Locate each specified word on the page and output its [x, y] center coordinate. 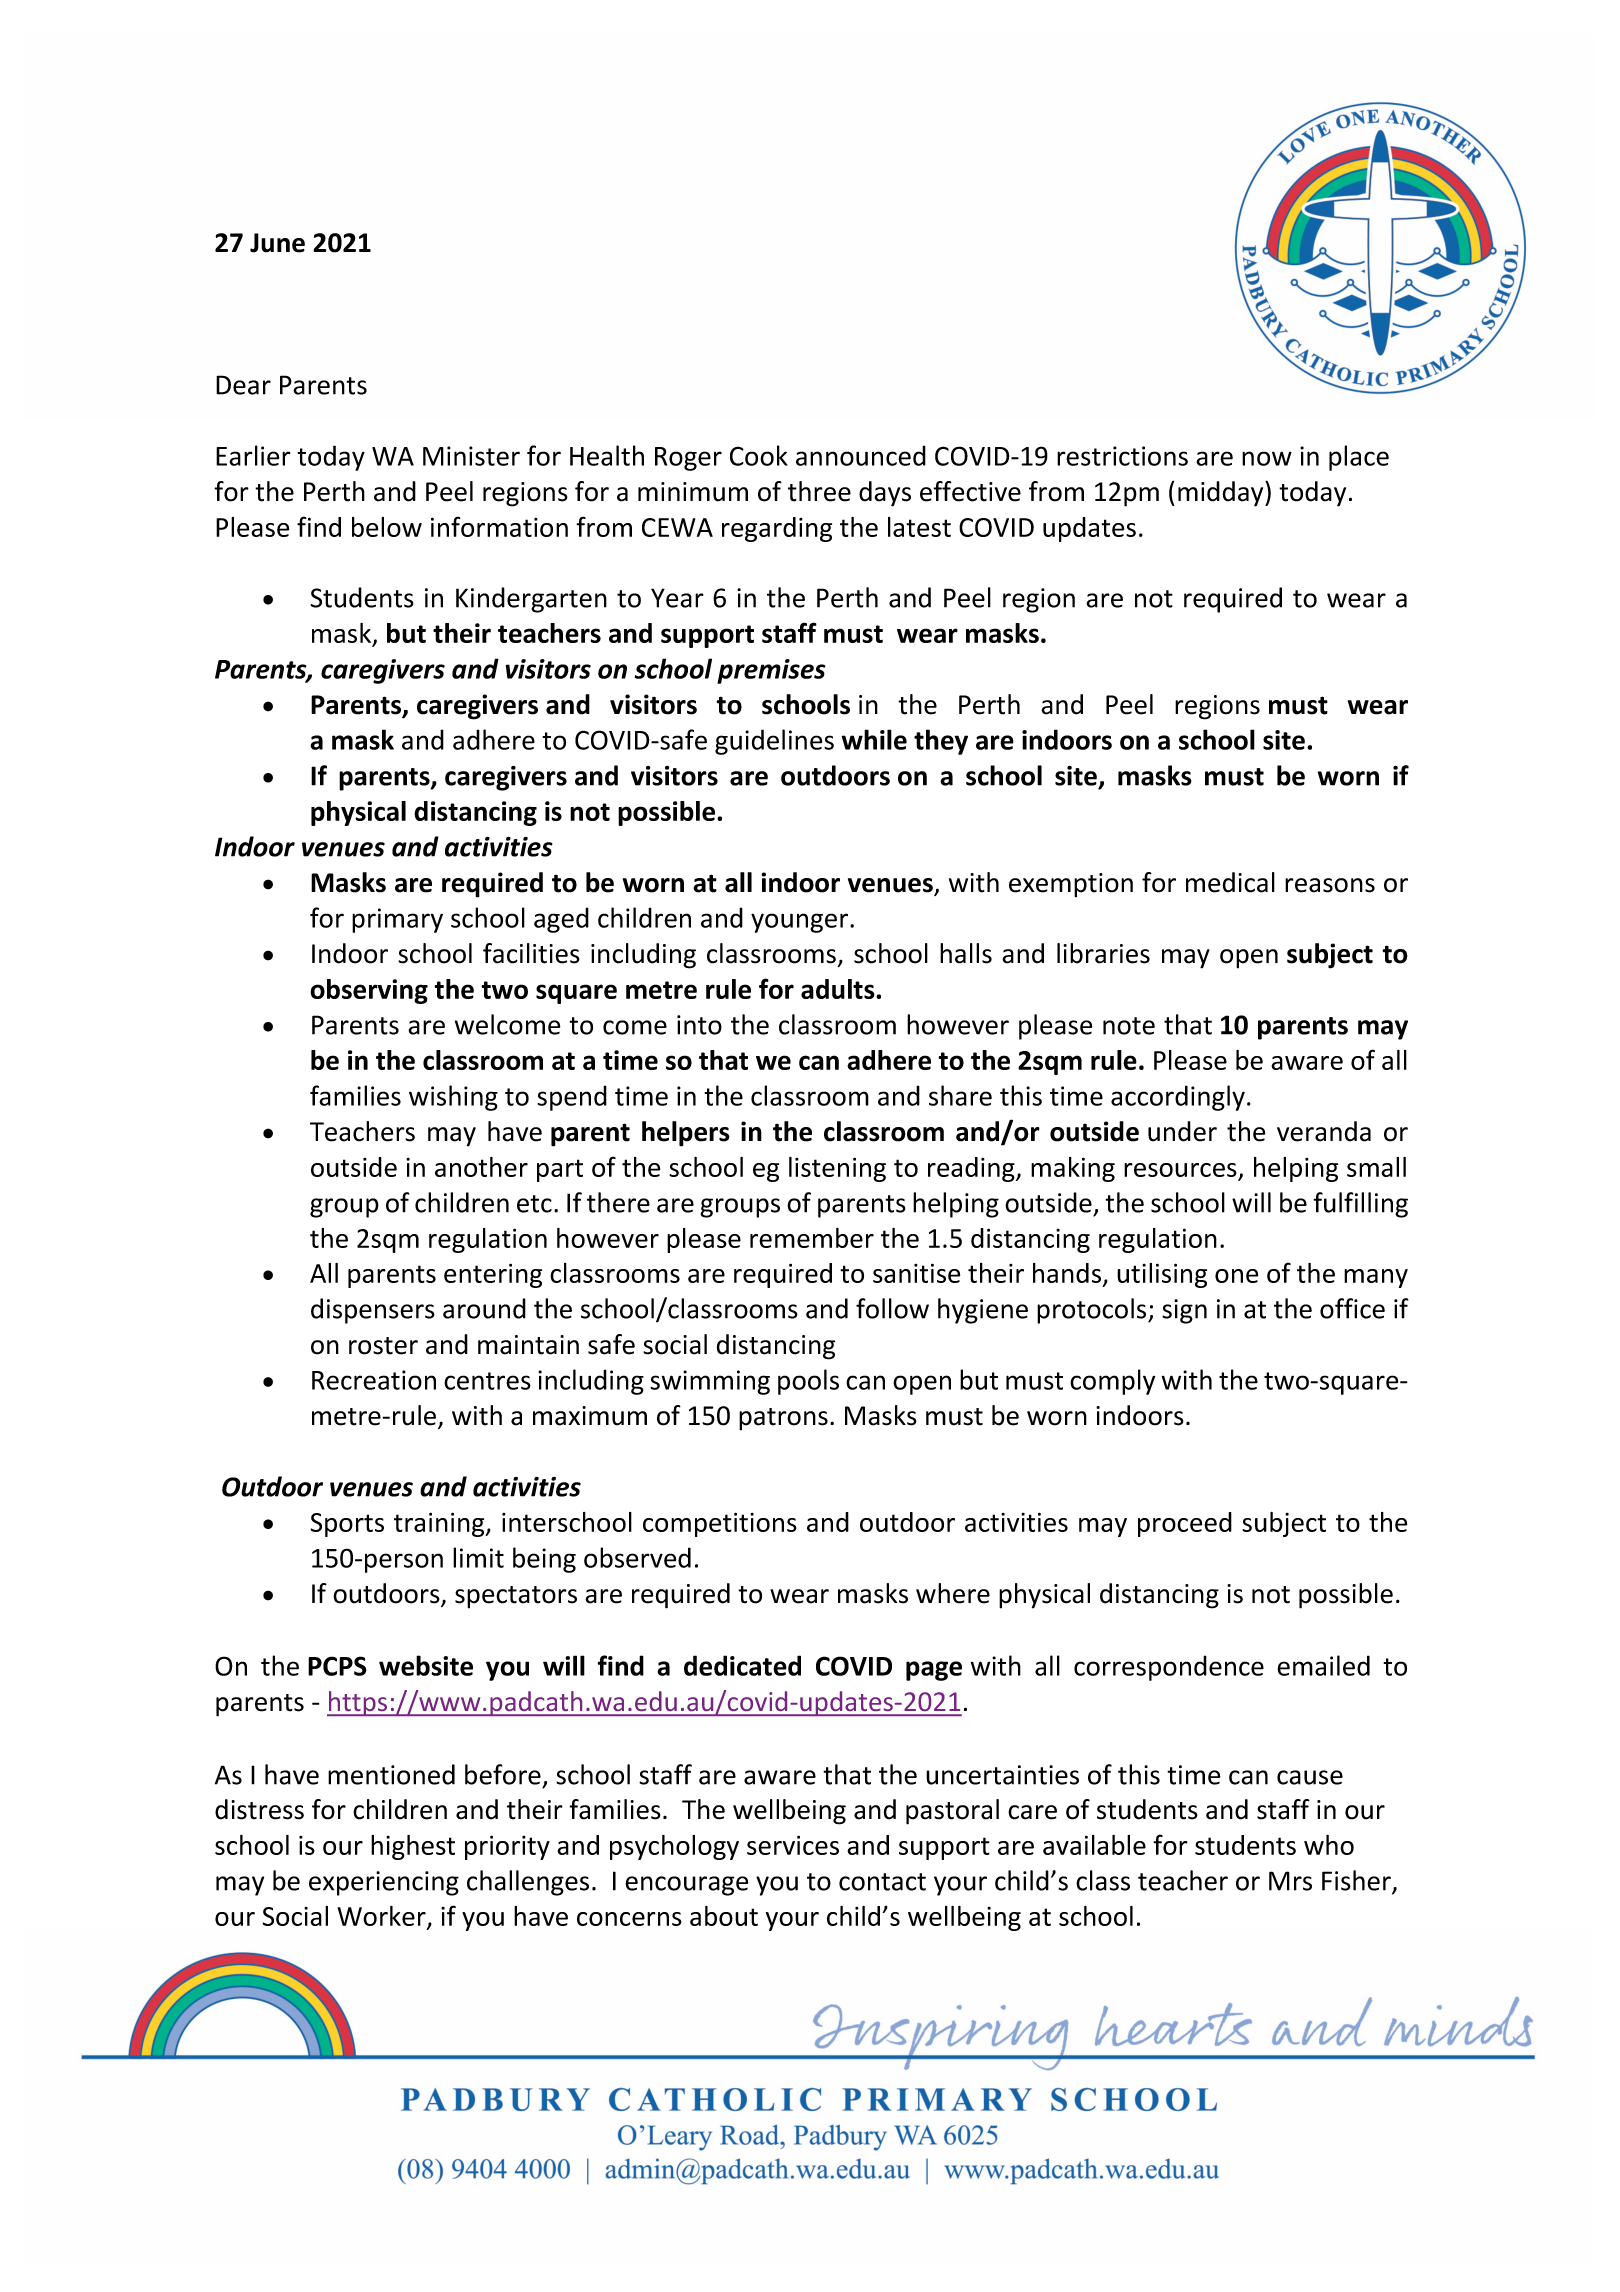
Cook [759, 455]
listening [837, 1169]
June [277, 243]
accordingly [1178, 1098]
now [1267, 458]
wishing [453, 1098]
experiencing [384, 1883]
